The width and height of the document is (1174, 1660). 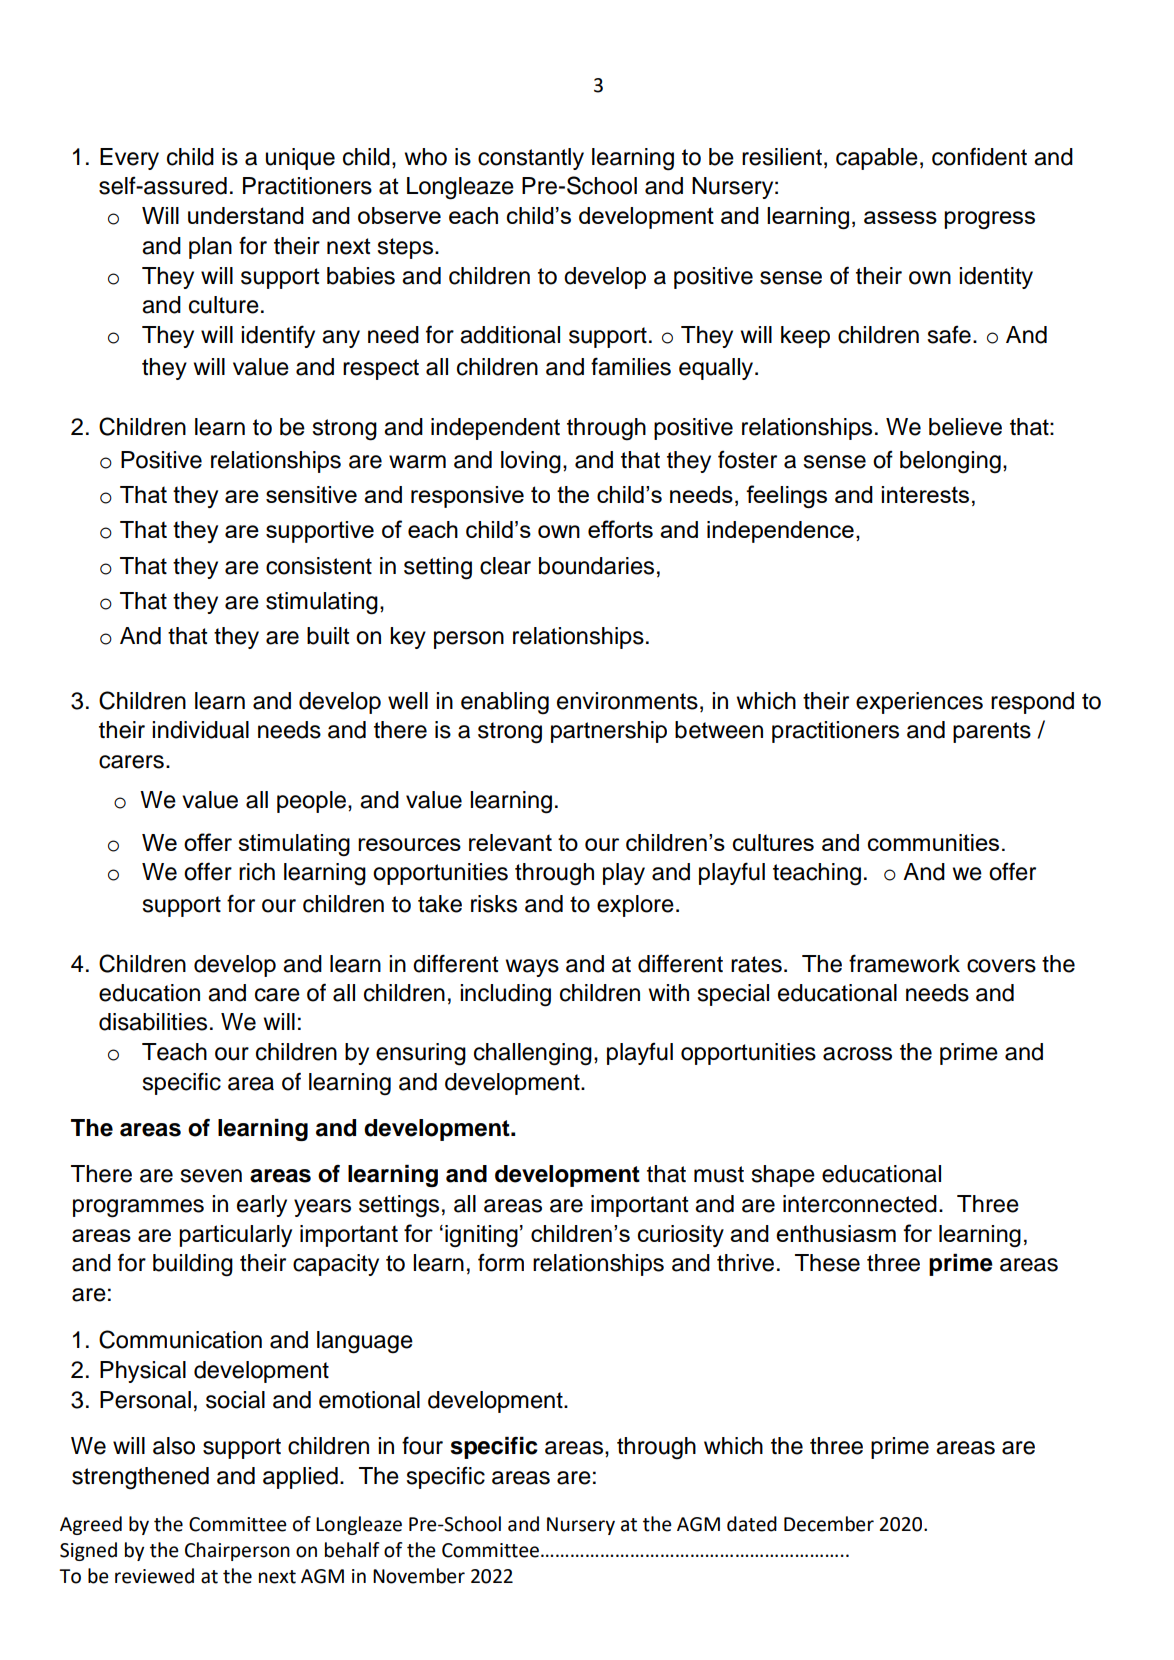 What do you see at coordinates (829, 1524) in the document?
I see `December` at bounding box center [829, 1524].
